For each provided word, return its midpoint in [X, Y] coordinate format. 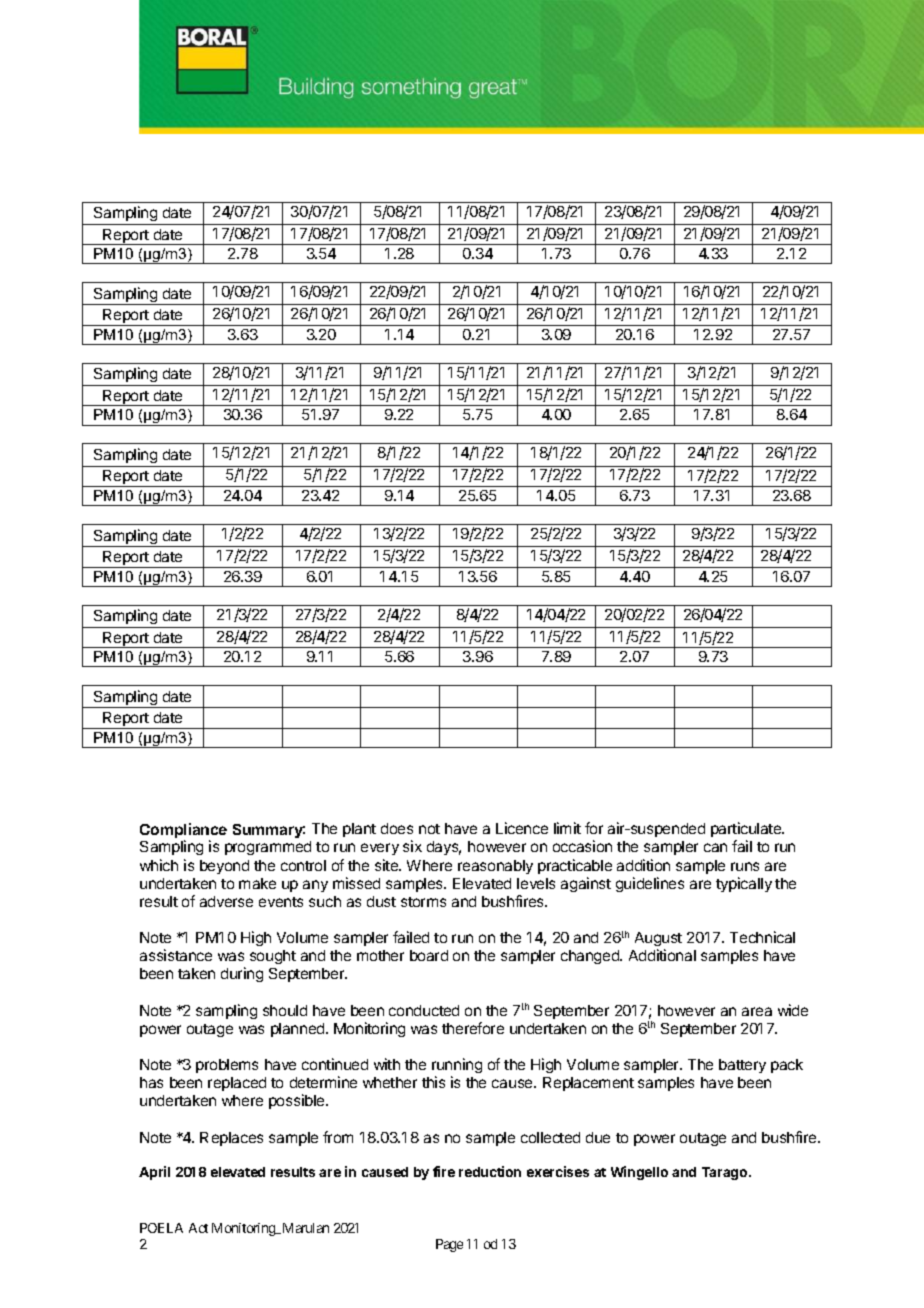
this [433, 1082]
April [154, 1173]
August [658, 939]
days [444, 848]
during [242, 974]
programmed [268, 848]
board [429, 955]
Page [449, 1245]
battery [742, 1066]
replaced [237, 1084]
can [715, 847]
